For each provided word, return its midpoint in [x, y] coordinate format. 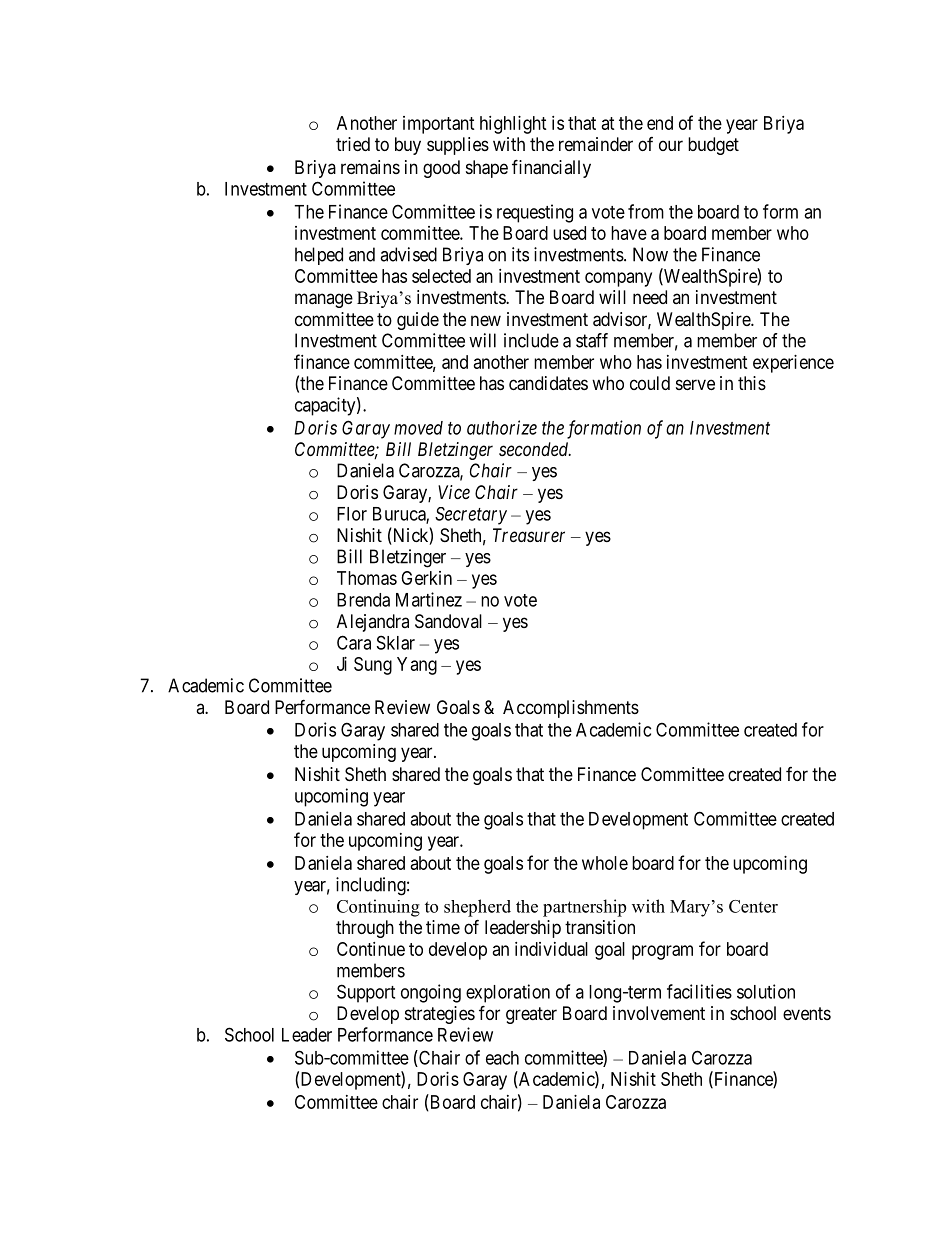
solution [766, 991]
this [752, 383]
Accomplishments [571, 709]
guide [418, 321]
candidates [548, 383]
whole [605, 863]
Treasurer [529, 535]
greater [531, 1015]
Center [753, 906]
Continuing [378, 908]
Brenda [363, 600]
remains [370, 167]
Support [366, 993]
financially [551, 168]
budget [713, 146]
